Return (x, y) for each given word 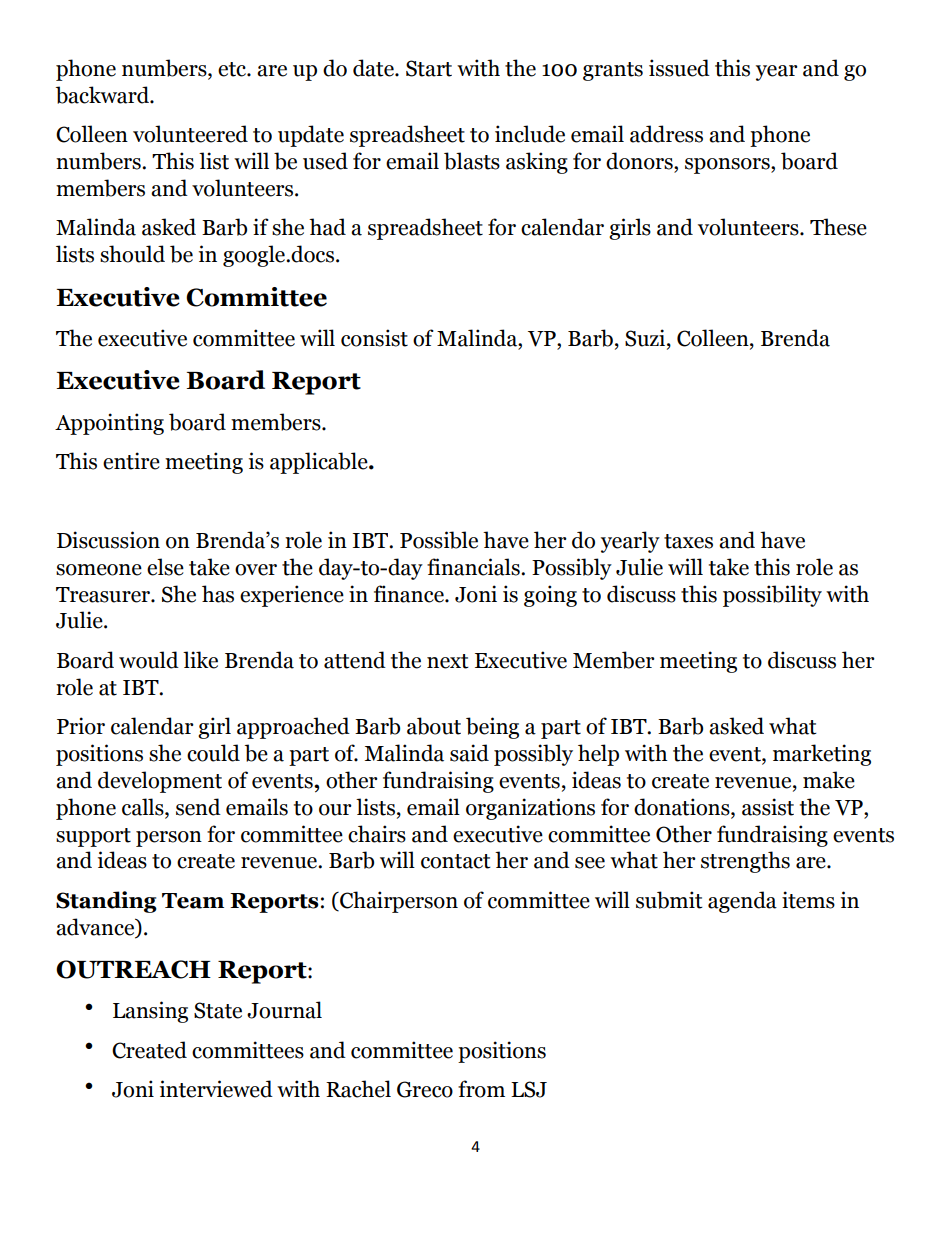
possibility (772, 596)
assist (768, 807)
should (132, 254)
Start (429, 68)
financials (474, 567)
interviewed (216, 1089)
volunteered (190, 134)
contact (456, 861)
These (838, 227)
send (198, 807)
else (165, 567)
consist (374, 338)
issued (679, 68)
